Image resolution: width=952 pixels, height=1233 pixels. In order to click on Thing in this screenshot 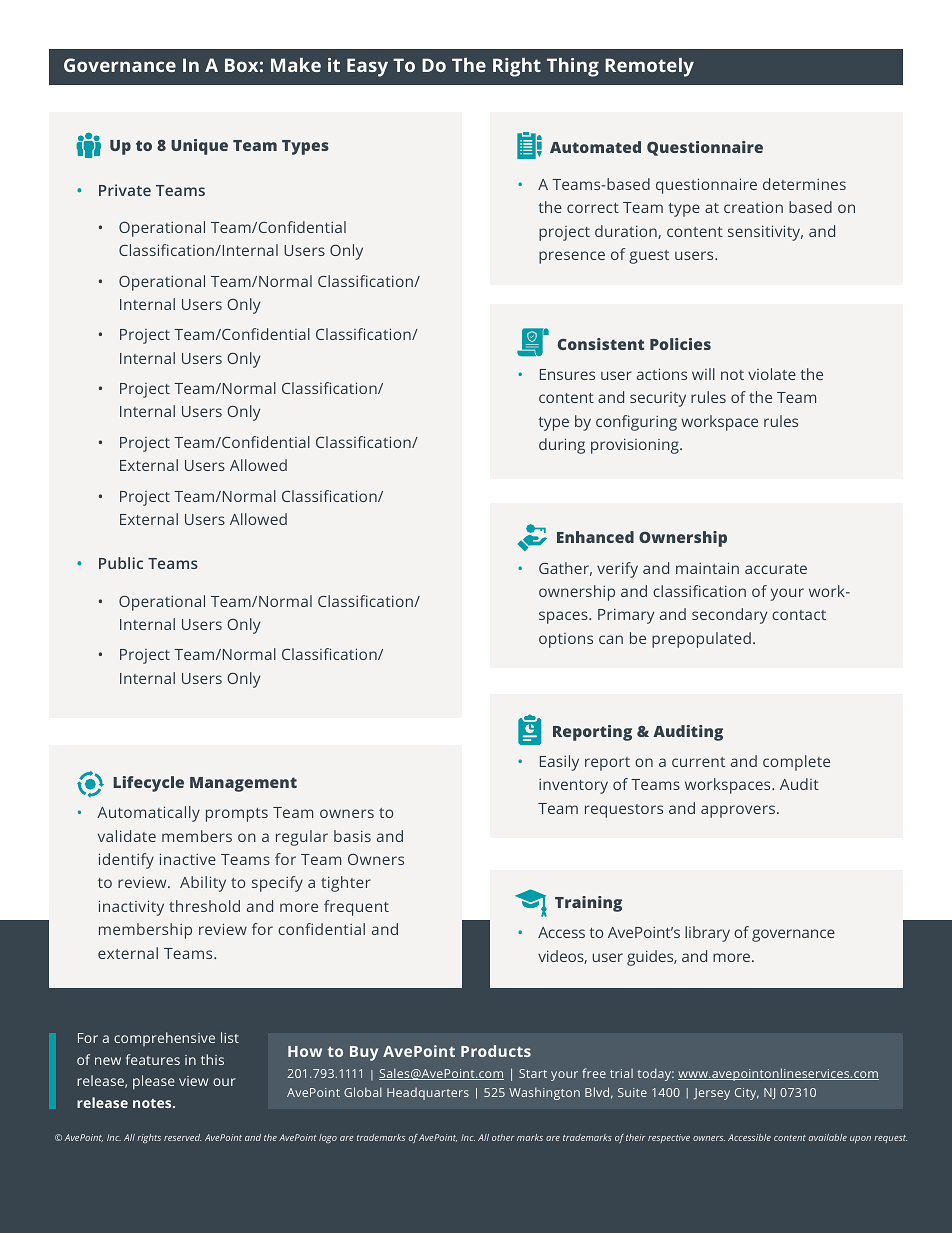, I will do `click(573, 67)`.
